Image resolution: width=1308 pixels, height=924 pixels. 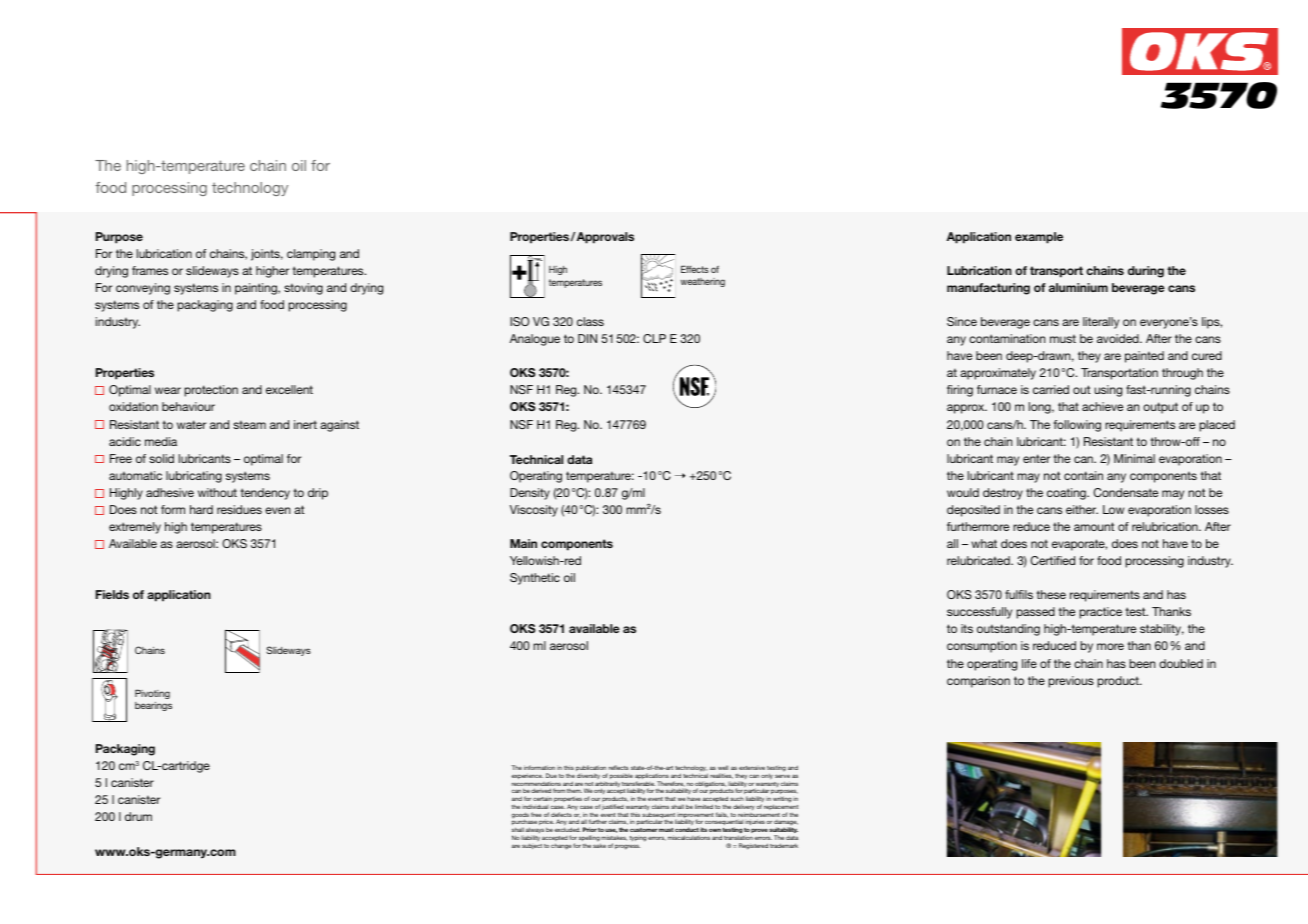 I want to click on drum, so click(x=138, y=816).
